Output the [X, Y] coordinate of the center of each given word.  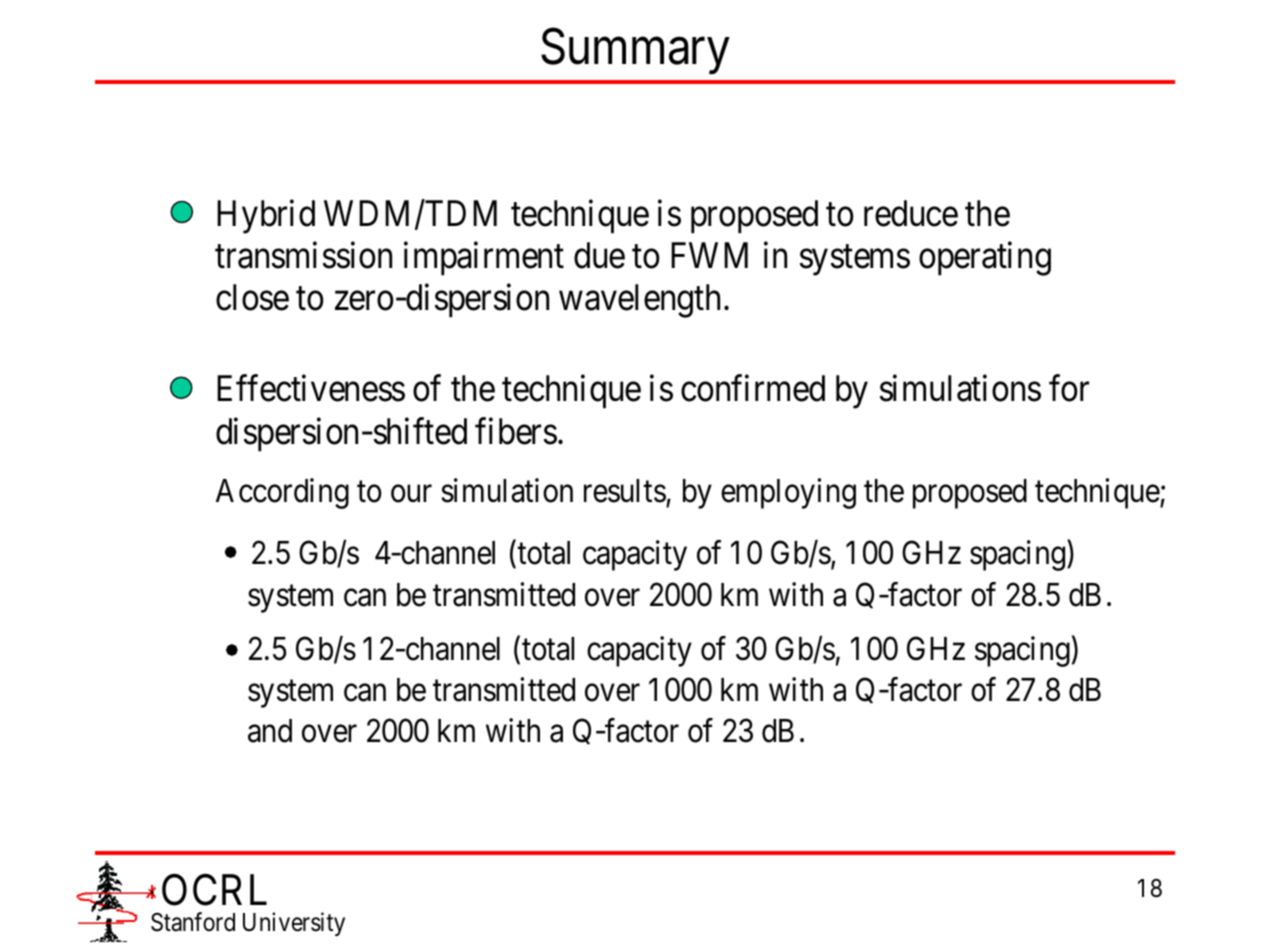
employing [788, 493]
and [270, 731]
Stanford [193, 922]
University [294, 924]
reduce [911, 213]
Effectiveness [311, 388]
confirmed [753, 388]
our [411, 494]
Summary [635, 52]
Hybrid [266, 216]
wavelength [639, 301]
